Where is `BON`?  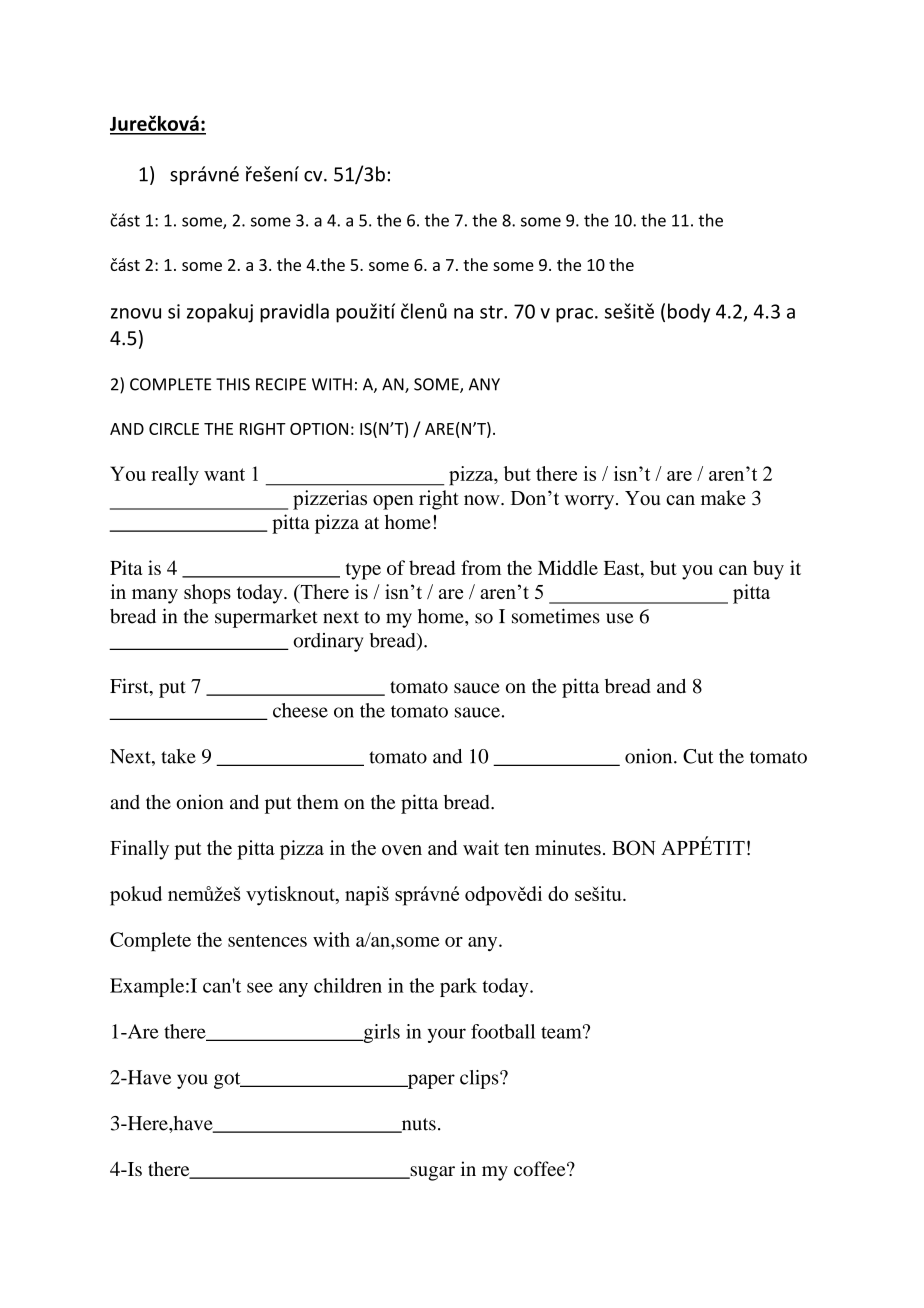 BON is located at coordinates (634, 848).
